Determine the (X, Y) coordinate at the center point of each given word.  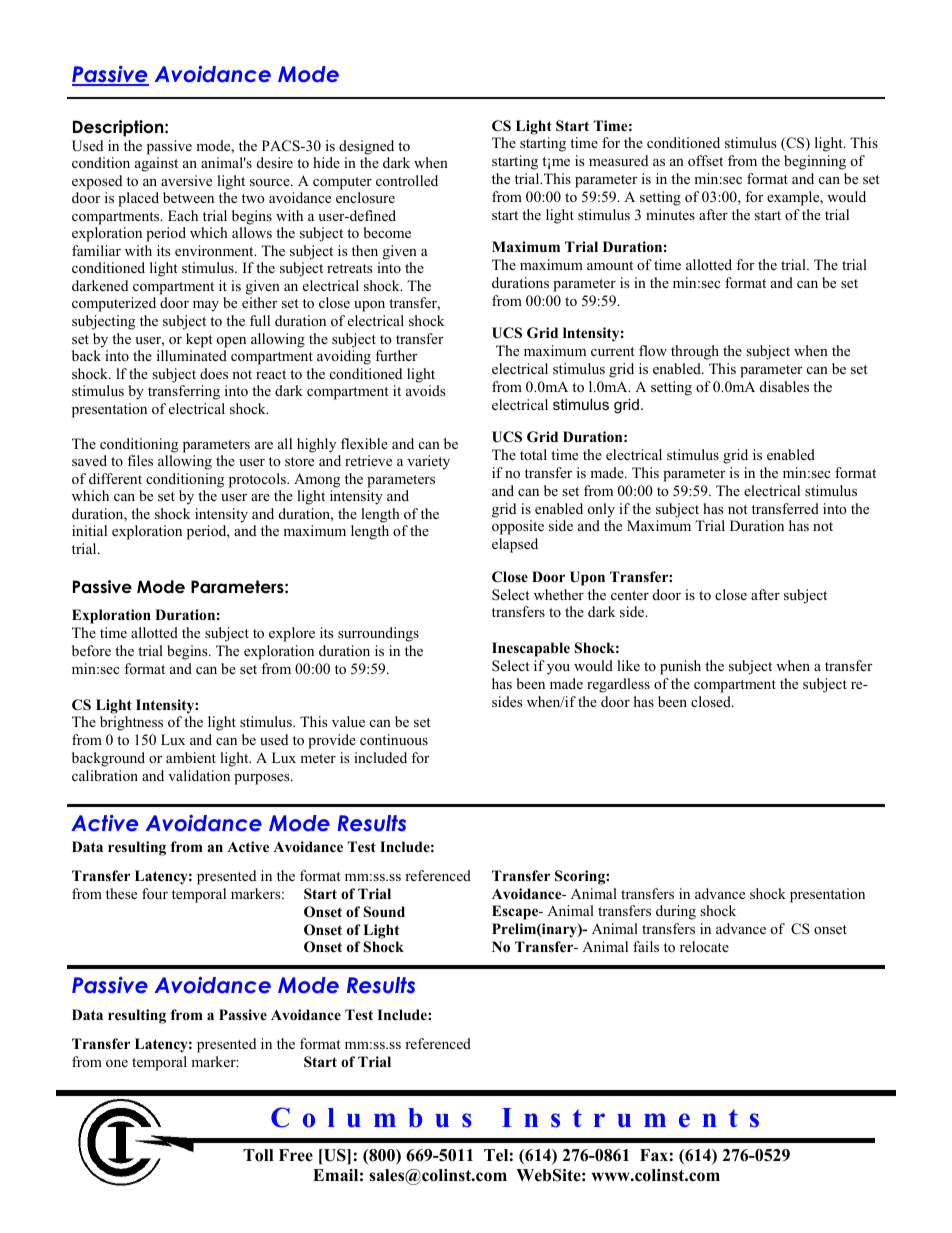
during (676, 912)
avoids (426, 390)
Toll (258, 1155)
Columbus (371, 1117)
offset (705, 160)
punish (680, 667)
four (155, 893)
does (214, 373)
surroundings (378, 634)
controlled (407, 180)
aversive (186, 180)
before (91, 650)
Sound (384, 912)
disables (784, 386)
